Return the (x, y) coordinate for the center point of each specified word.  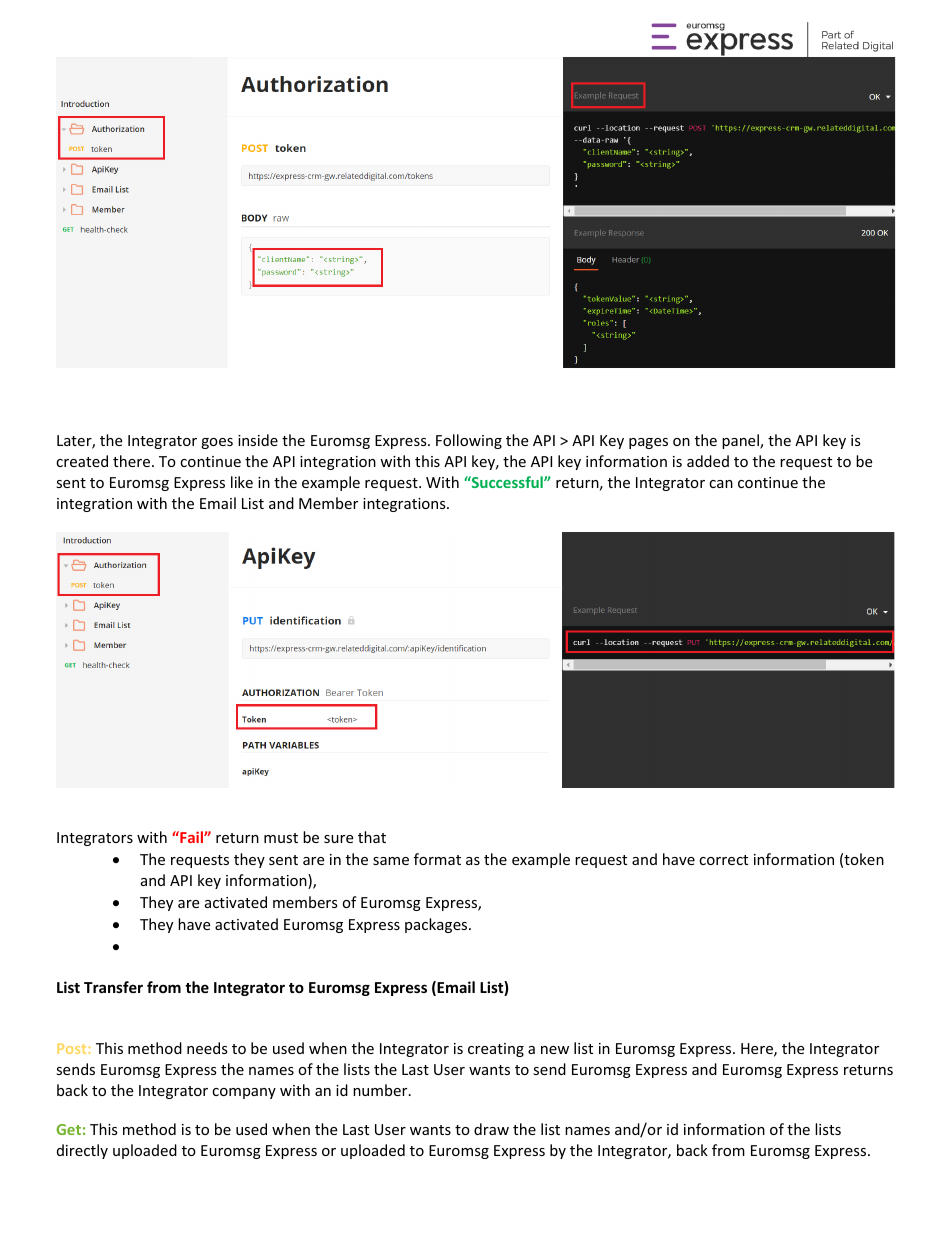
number (381, 1090)
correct (723, 860)
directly (82, 1151)
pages (648, 443)
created (82, 461)
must (281, 838)
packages (437, 925)
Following (469, 441)
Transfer (113, 987)
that (372, 837)
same (391, 861)
